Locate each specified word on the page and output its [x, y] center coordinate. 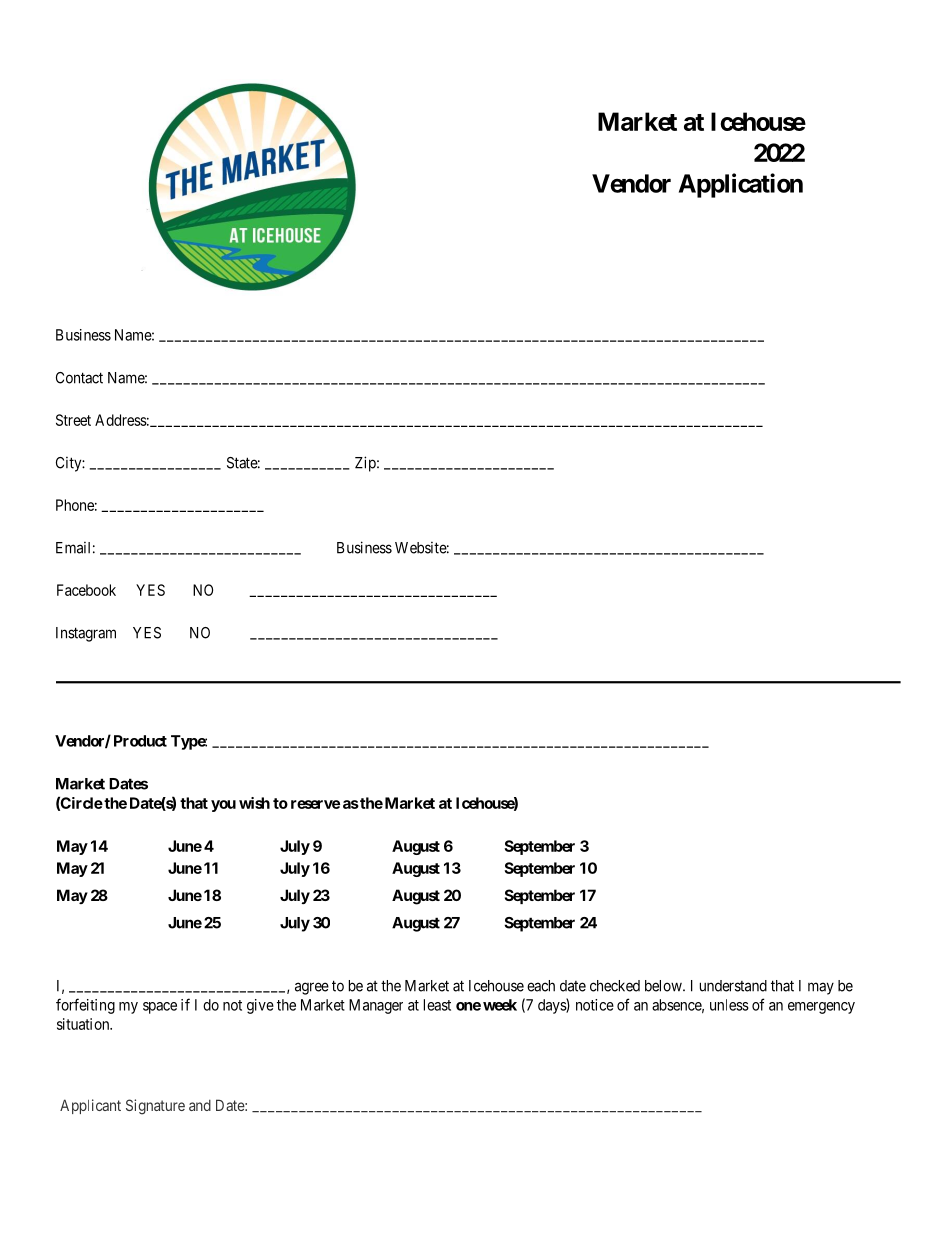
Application [741, 185]
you [223, 806]
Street [73, 420]
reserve [315, 804]
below [664, 986]
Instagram [86, 634]
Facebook [86, 590]
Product [140, 741]
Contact [79, 378]
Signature [155, 1107]
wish [254, 803]
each [541, 986]
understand [733, 986]
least [437, 1005]
